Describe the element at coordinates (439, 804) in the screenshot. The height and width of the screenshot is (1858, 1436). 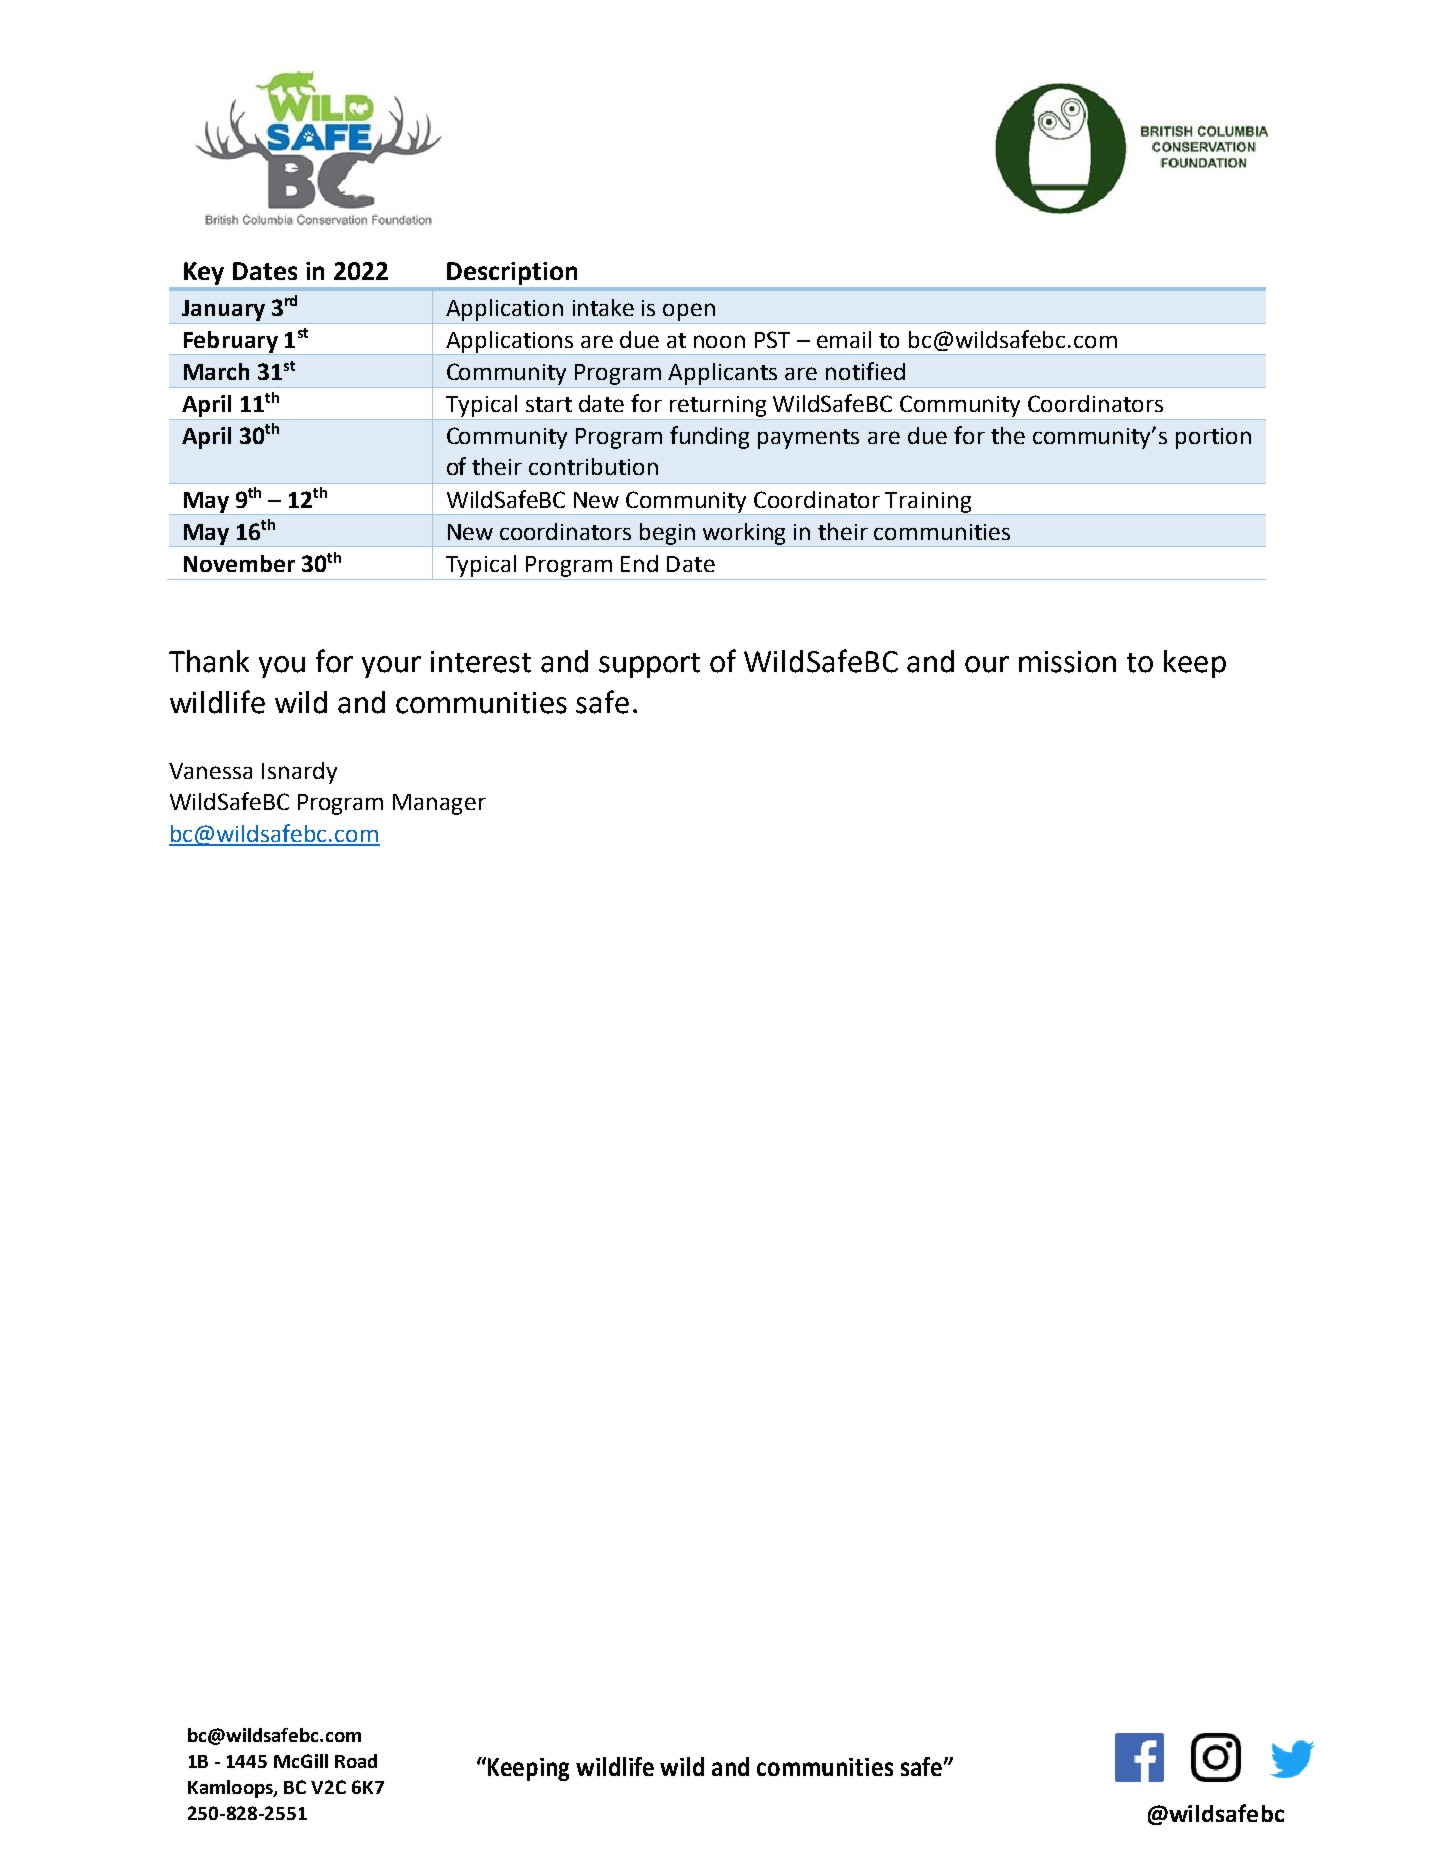
I see `Manager` at that location.
